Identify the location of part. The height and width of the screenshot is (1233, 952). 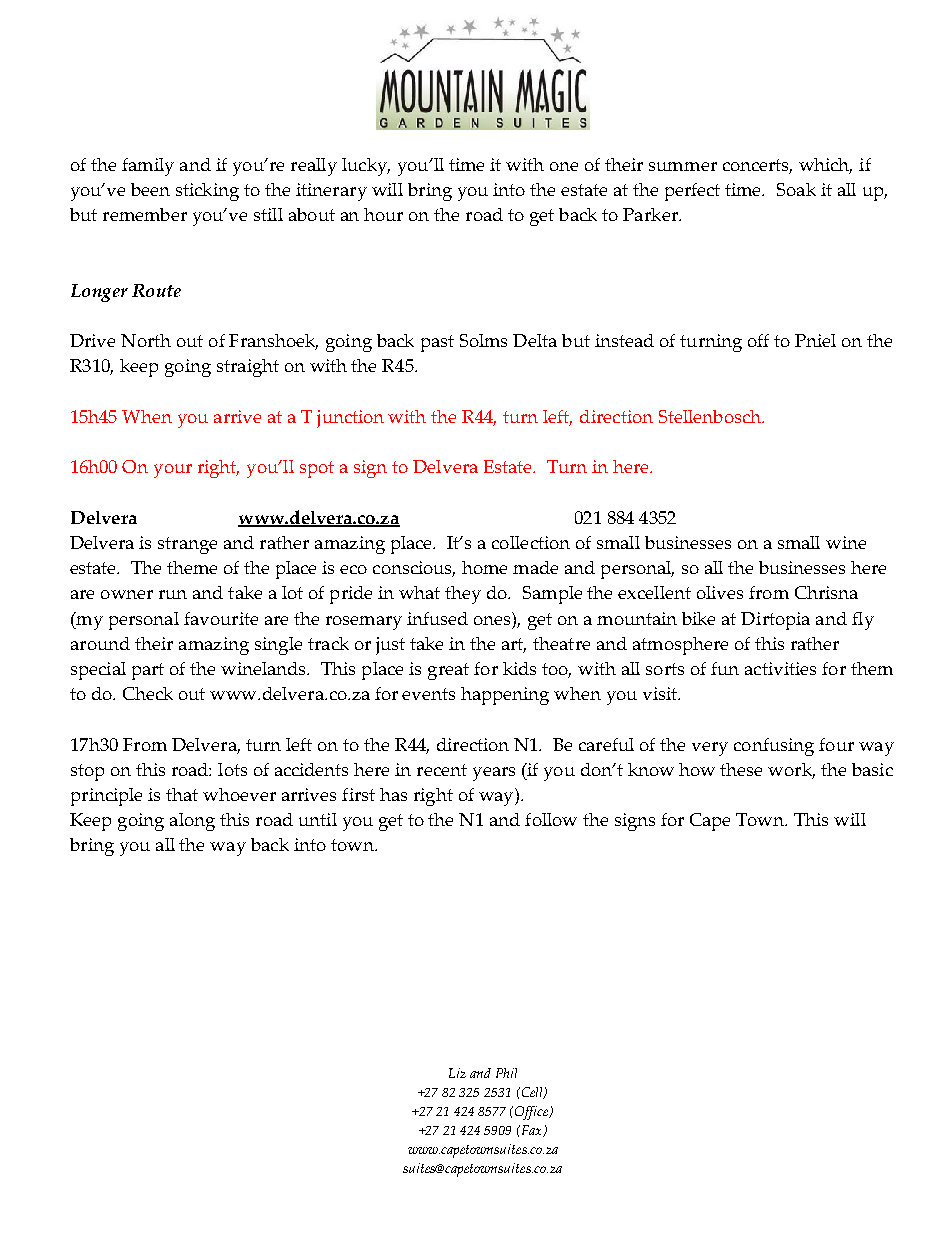
(148, 671).
